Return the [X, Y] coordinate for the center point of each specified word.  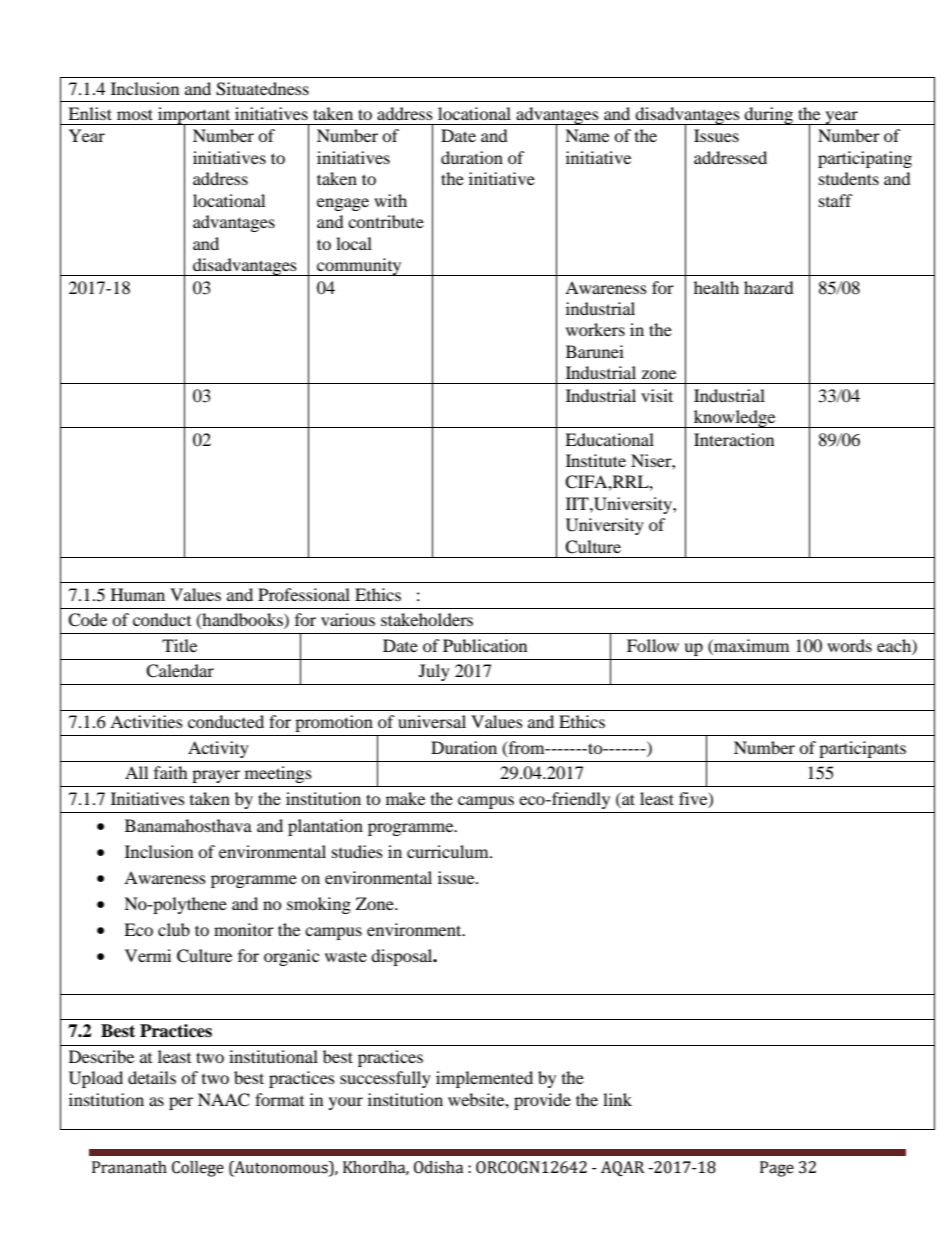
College [198, 1169]
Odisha [438, 1167]
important [194, 117]
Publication [485, 645]
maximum [750, 645]
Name [587, 135]
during [769, 116]
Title [179, 645]
